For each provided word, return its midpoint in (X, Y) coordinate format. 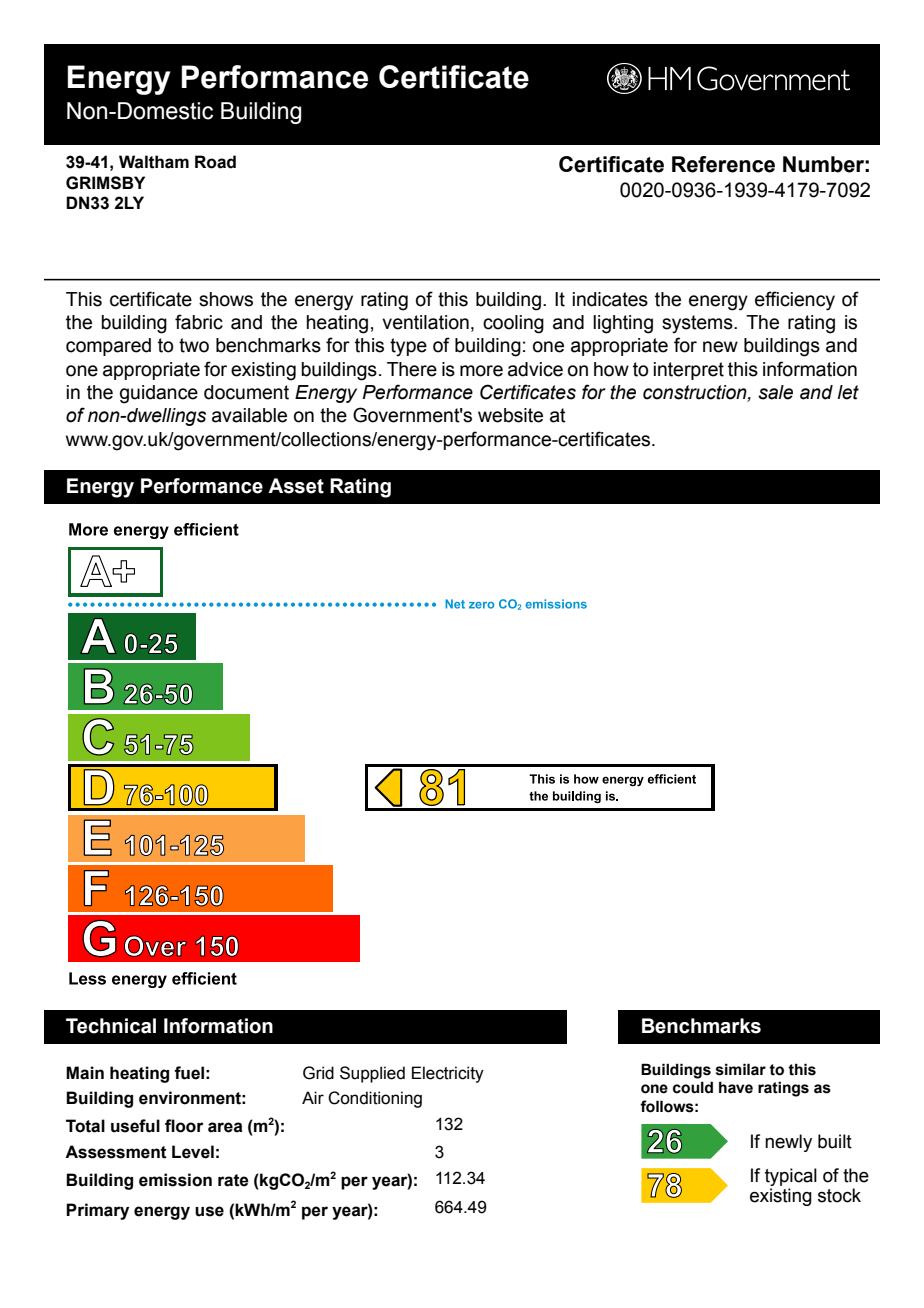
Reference (723, 164)
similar (741, 1069)
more (481, 371)
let (848, 392)
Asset (296, 486)
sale (775, 392)
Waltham (154, 162)
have (736, 1088)
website (510, 415)
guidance (159, 394)
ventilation (425, 322)
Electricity (448, 1074)
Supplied (372, 1074)
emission (175, 1180)
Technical (111, 1026)
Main (85, 1073)
